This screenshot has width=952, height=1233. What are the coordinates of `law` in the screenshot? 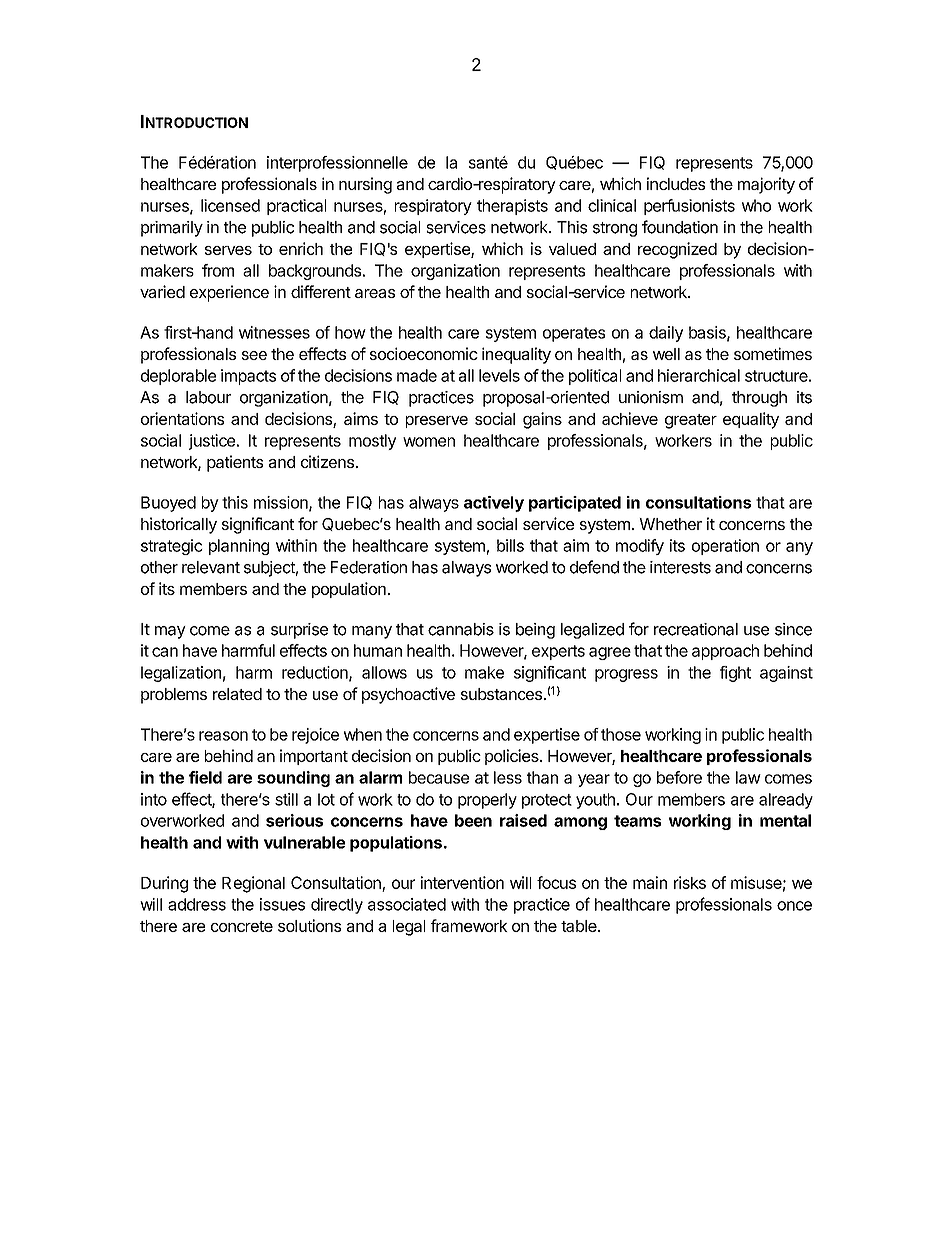 It's located at (748, 777).
